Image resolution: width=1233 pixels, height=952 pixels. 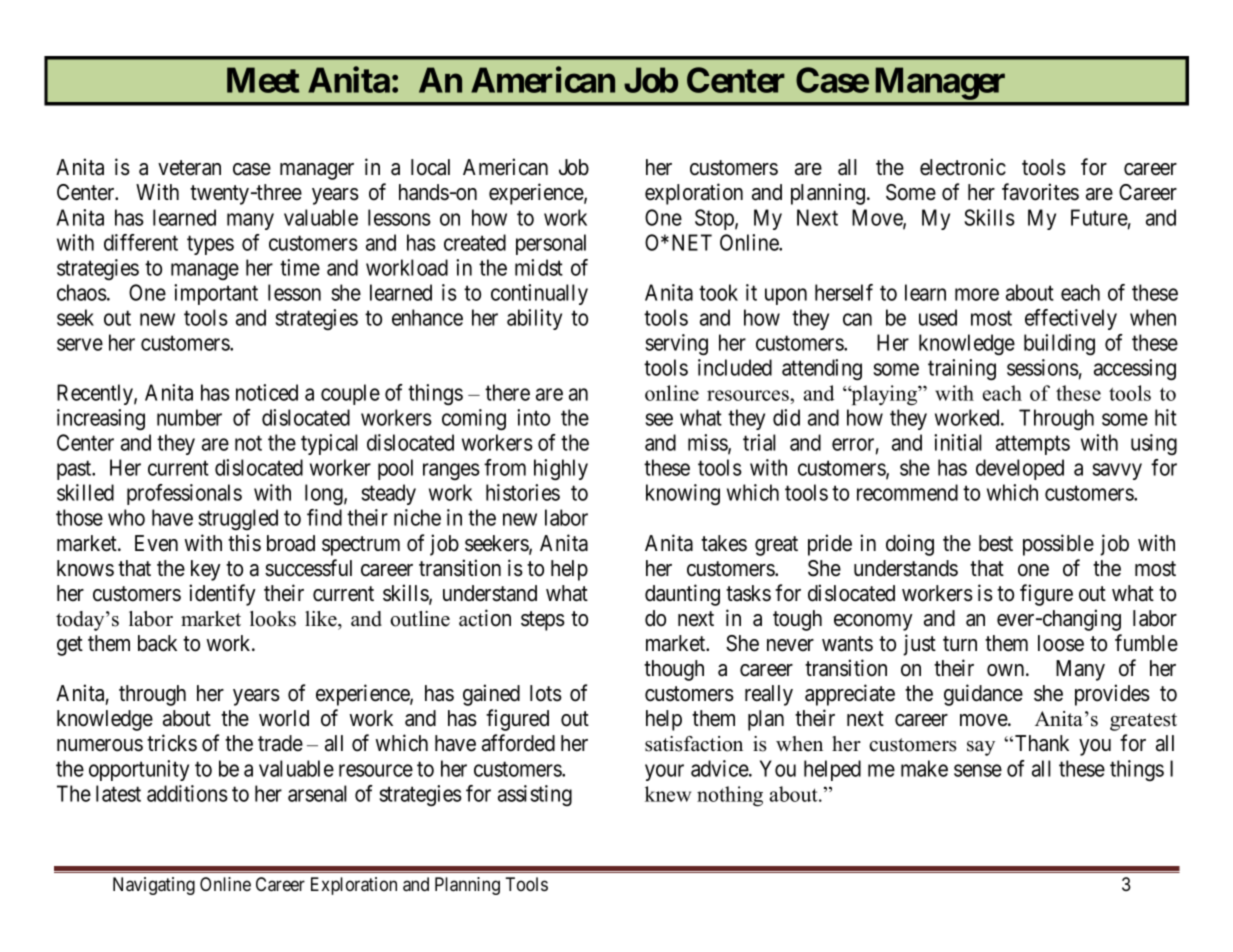 What do you see at coordinates (154, 886) in the document?
I see `Navigating` at bounding box center [154, 886].
